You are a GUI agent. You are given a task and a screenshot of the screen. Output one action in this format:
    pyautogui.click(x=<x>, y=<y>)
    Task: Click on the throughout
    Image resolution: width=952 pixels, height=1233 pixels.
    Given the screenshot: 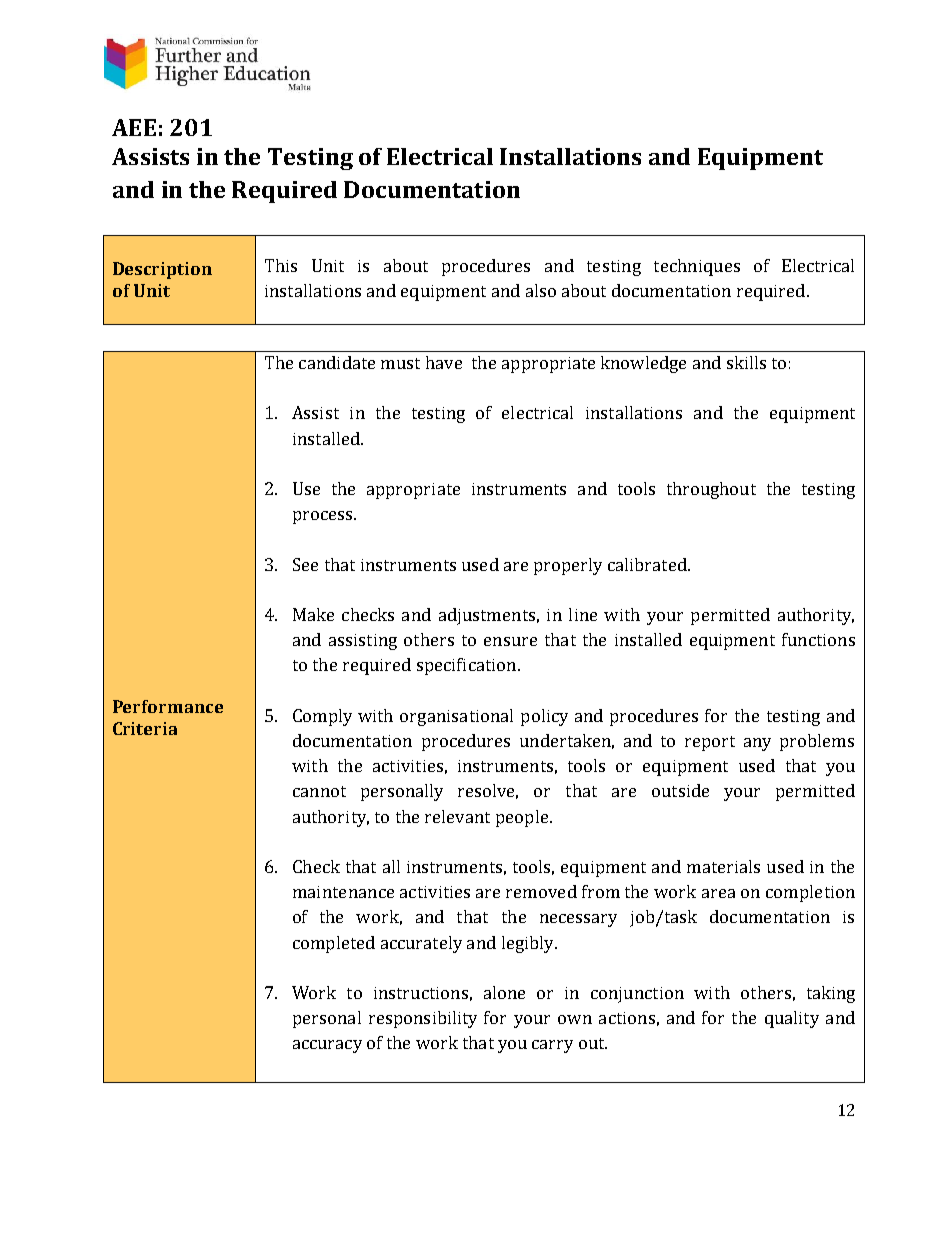 What is the action you would take?
    pyautogui.click(x=711, y=490)
